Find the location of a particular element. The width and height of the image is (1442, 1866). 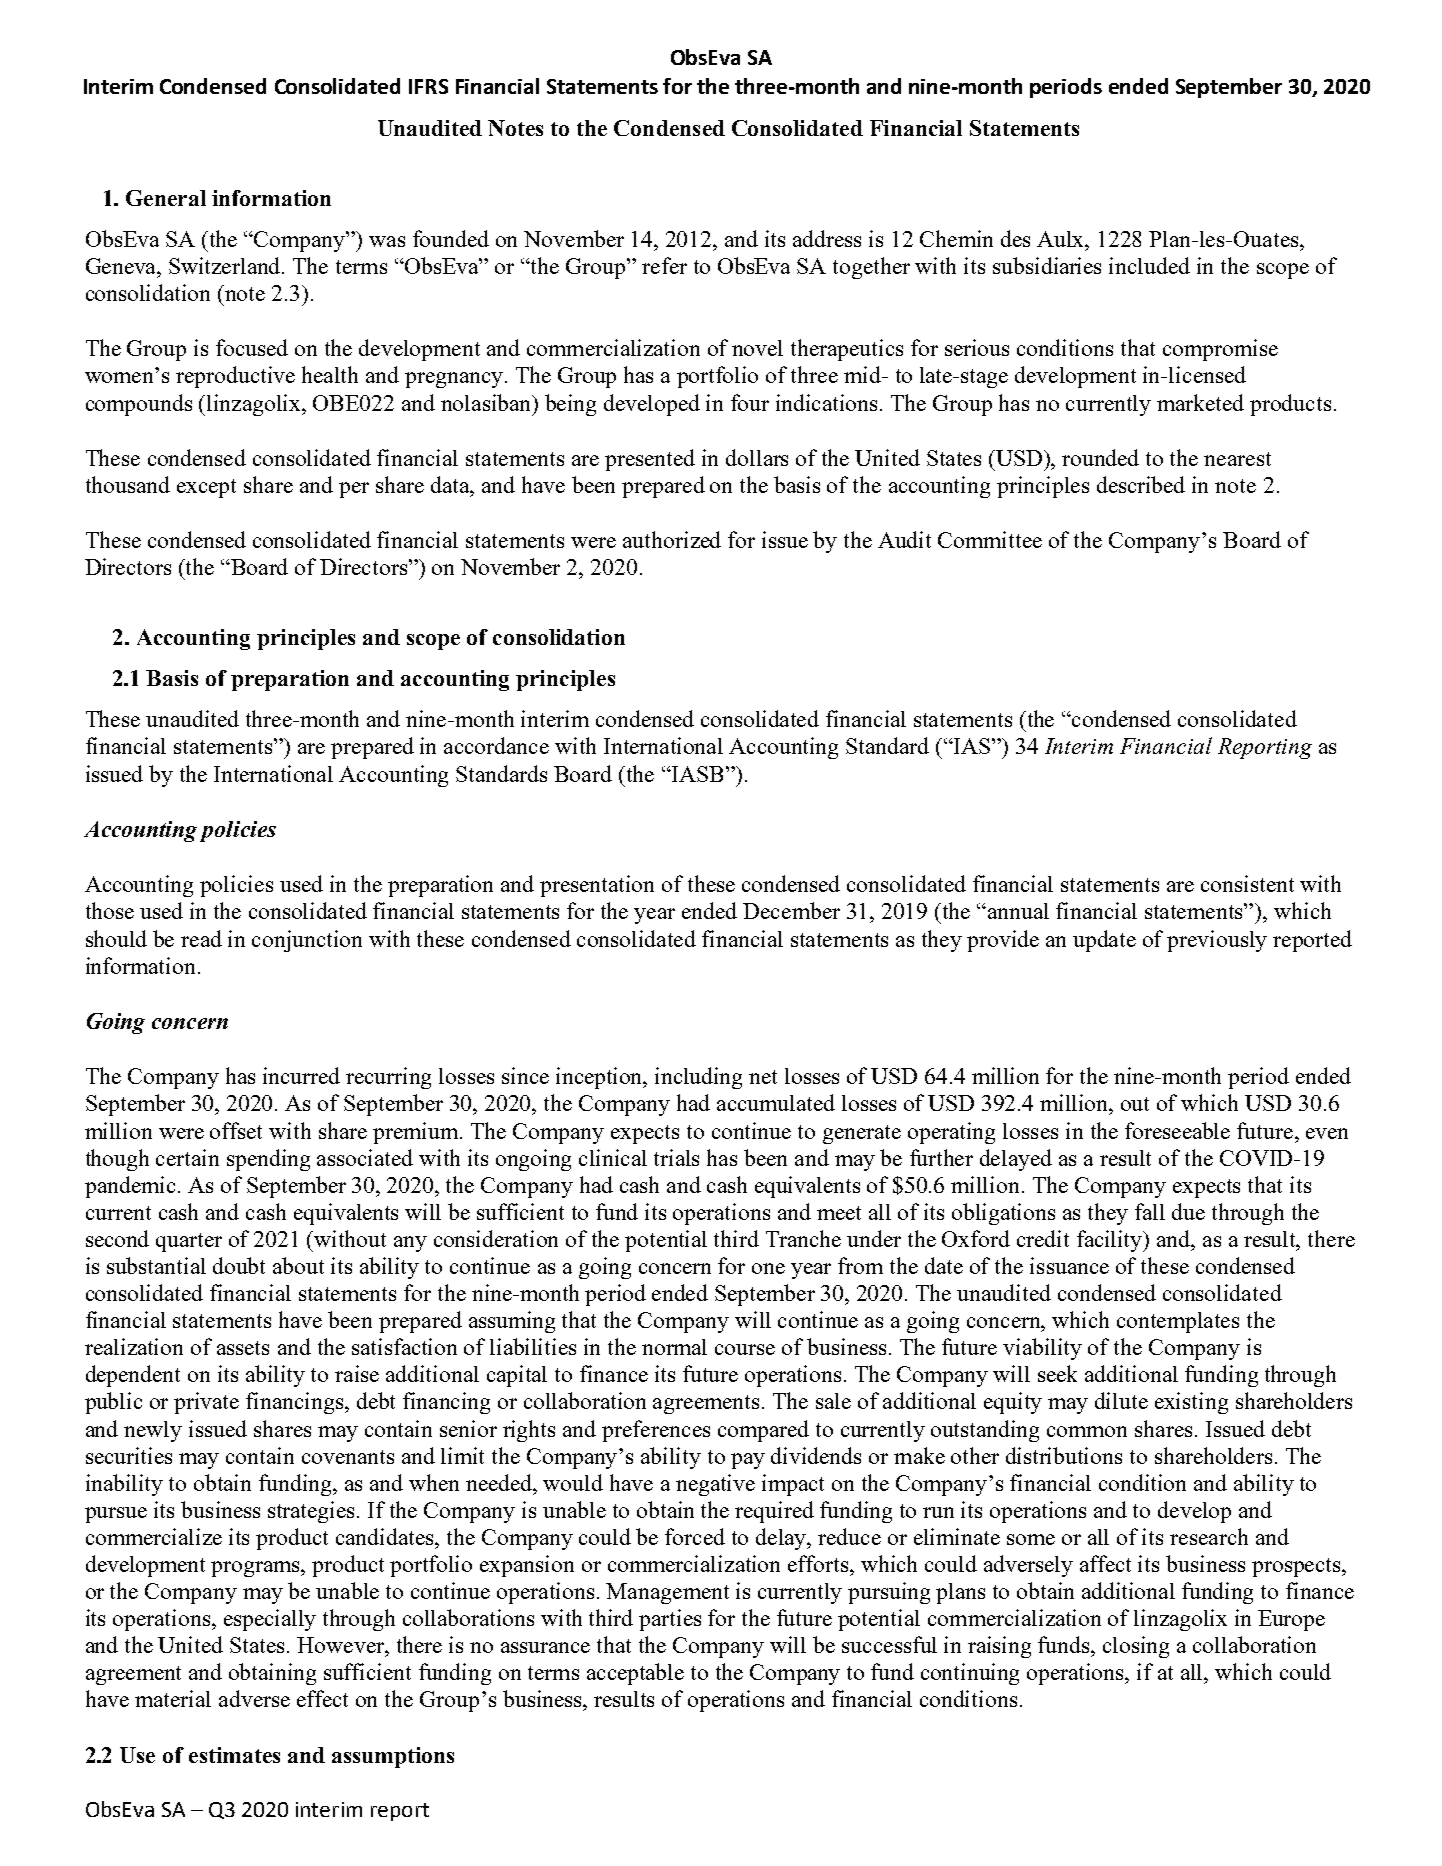

included is located at coordinates (1149, 265).
